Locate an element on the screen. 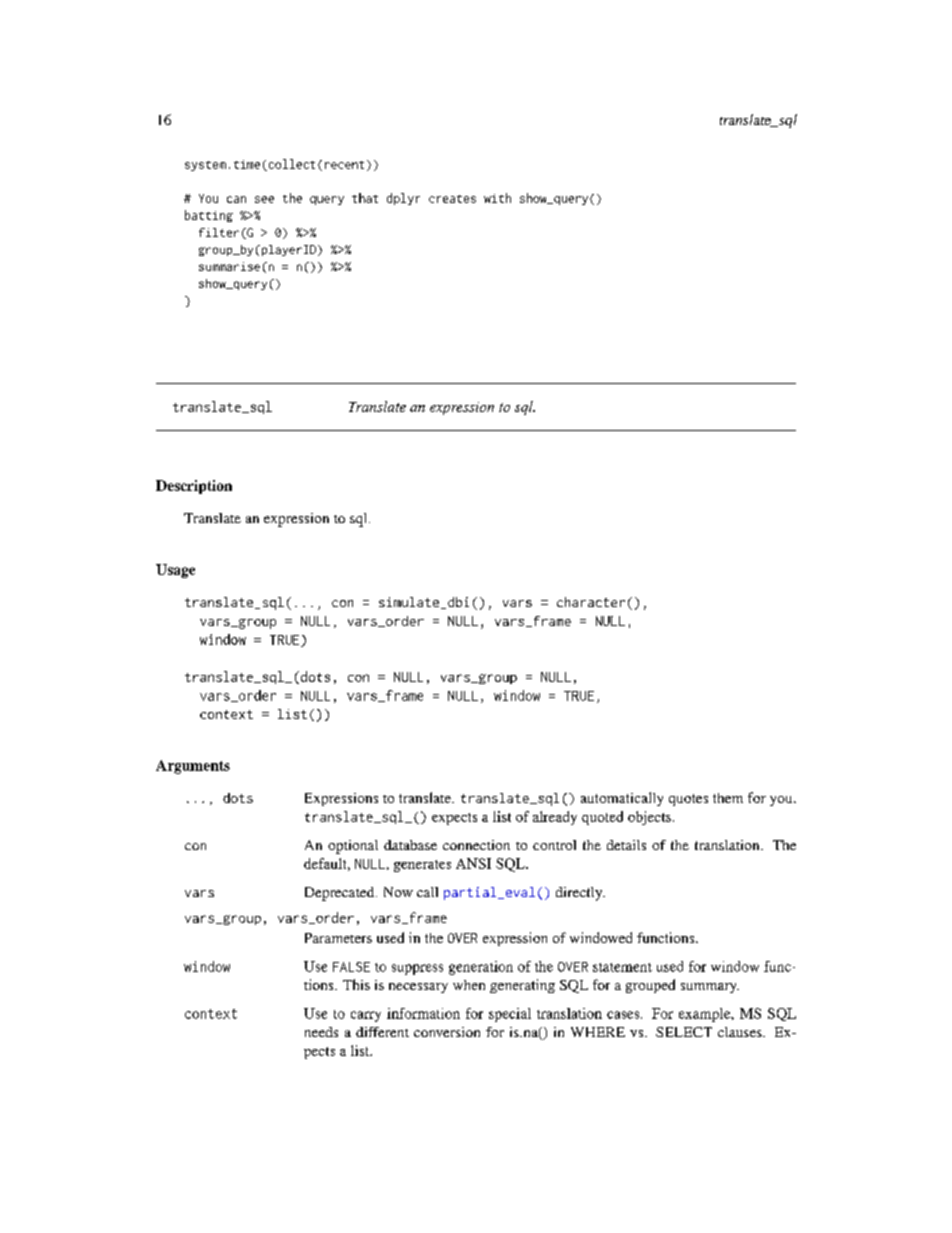 Image resolution: width=952 pixels, height=1233 pixels. them is located at coordinates (728, 798).
